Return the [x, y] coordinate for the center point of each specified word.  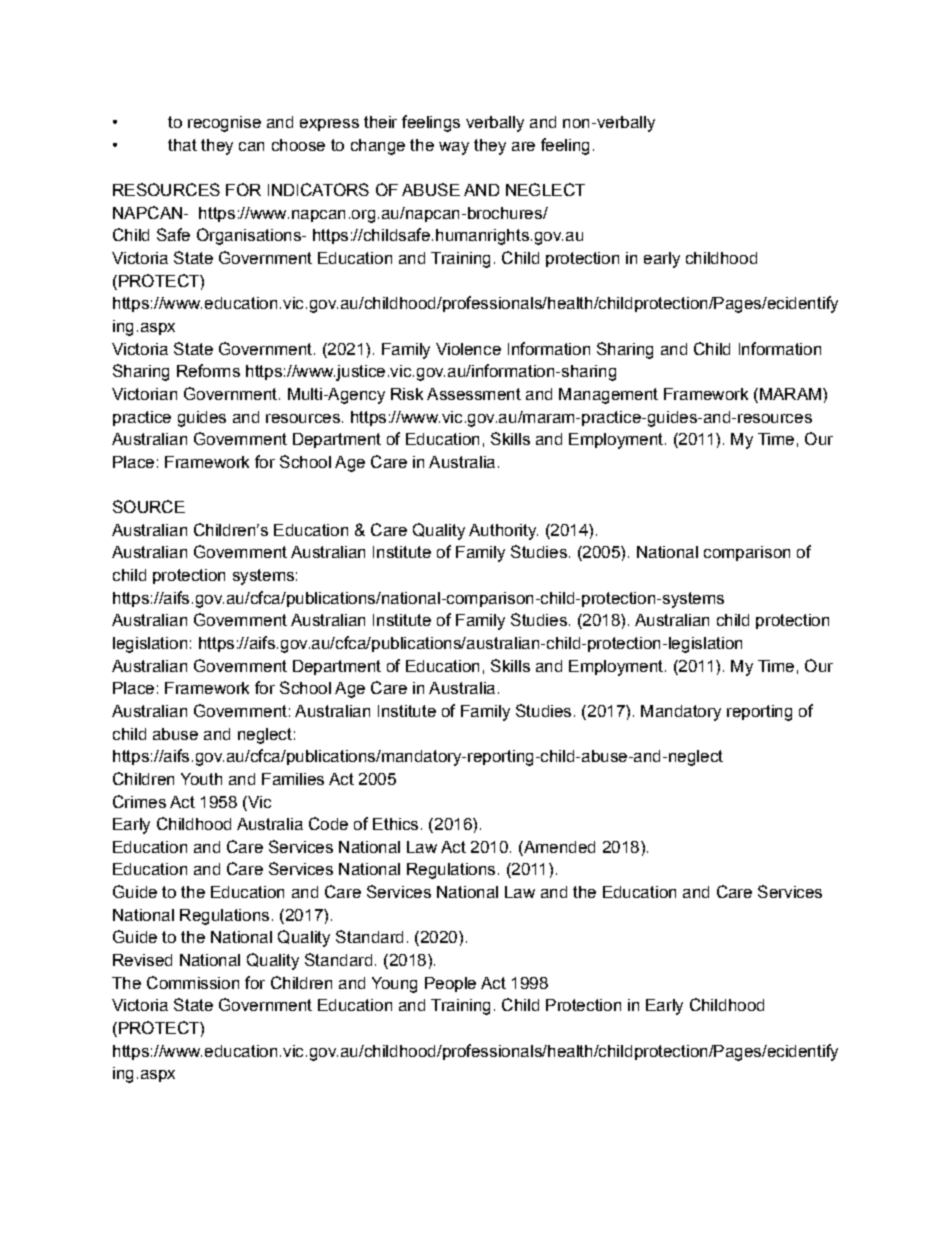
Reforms [208, 370]
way [454, 148]
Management [608, 396]
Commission [193, 982]
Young [394, 985]
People [450, 984]
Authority [503, 532]
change [378, 147]
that [182, 145]
